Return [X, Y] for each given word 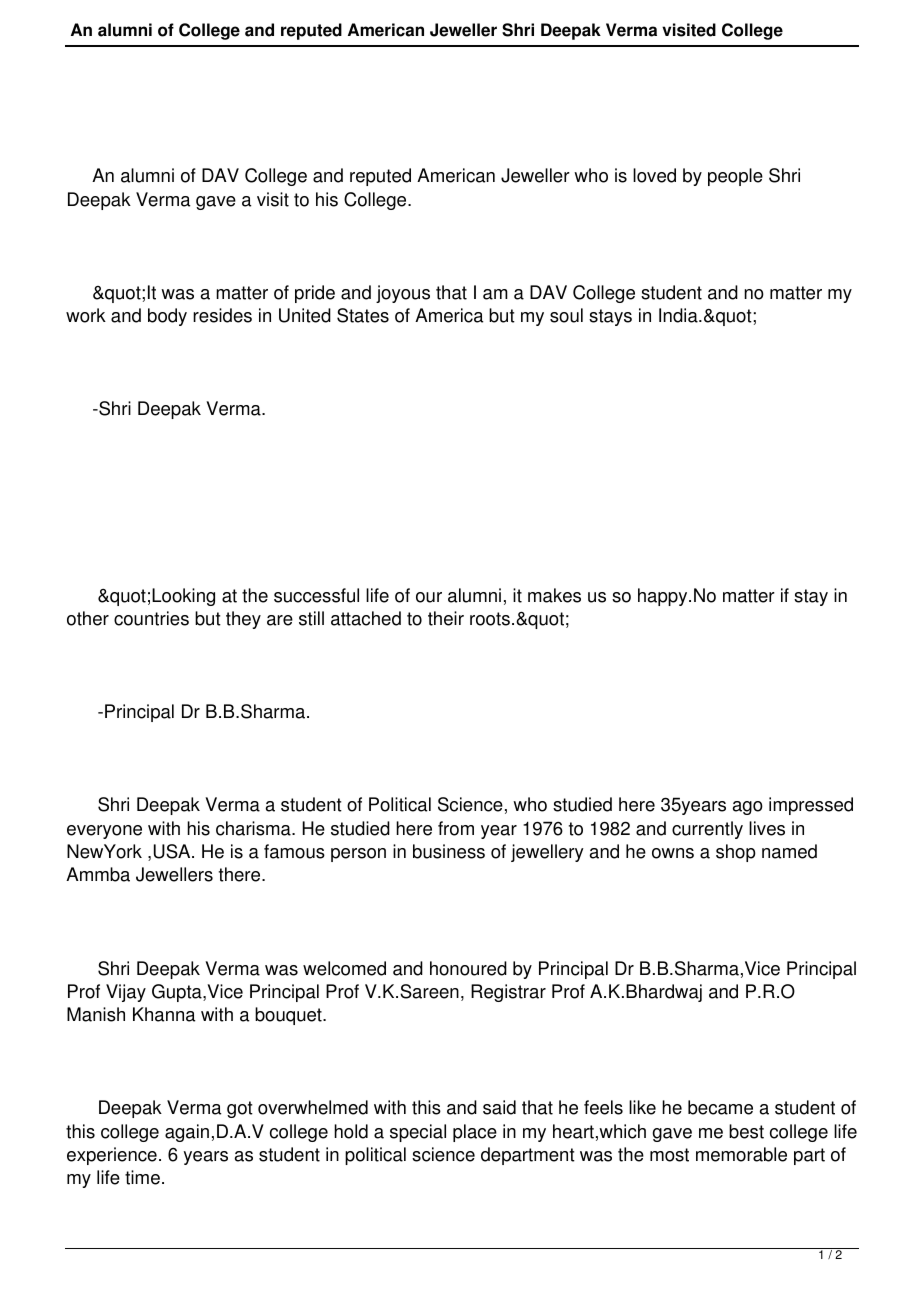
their [446, 618]
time [142, 1177]
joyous [403, 294]
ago [748, 808]
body [167, 317]
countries [151, 618]
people [735, 177]
